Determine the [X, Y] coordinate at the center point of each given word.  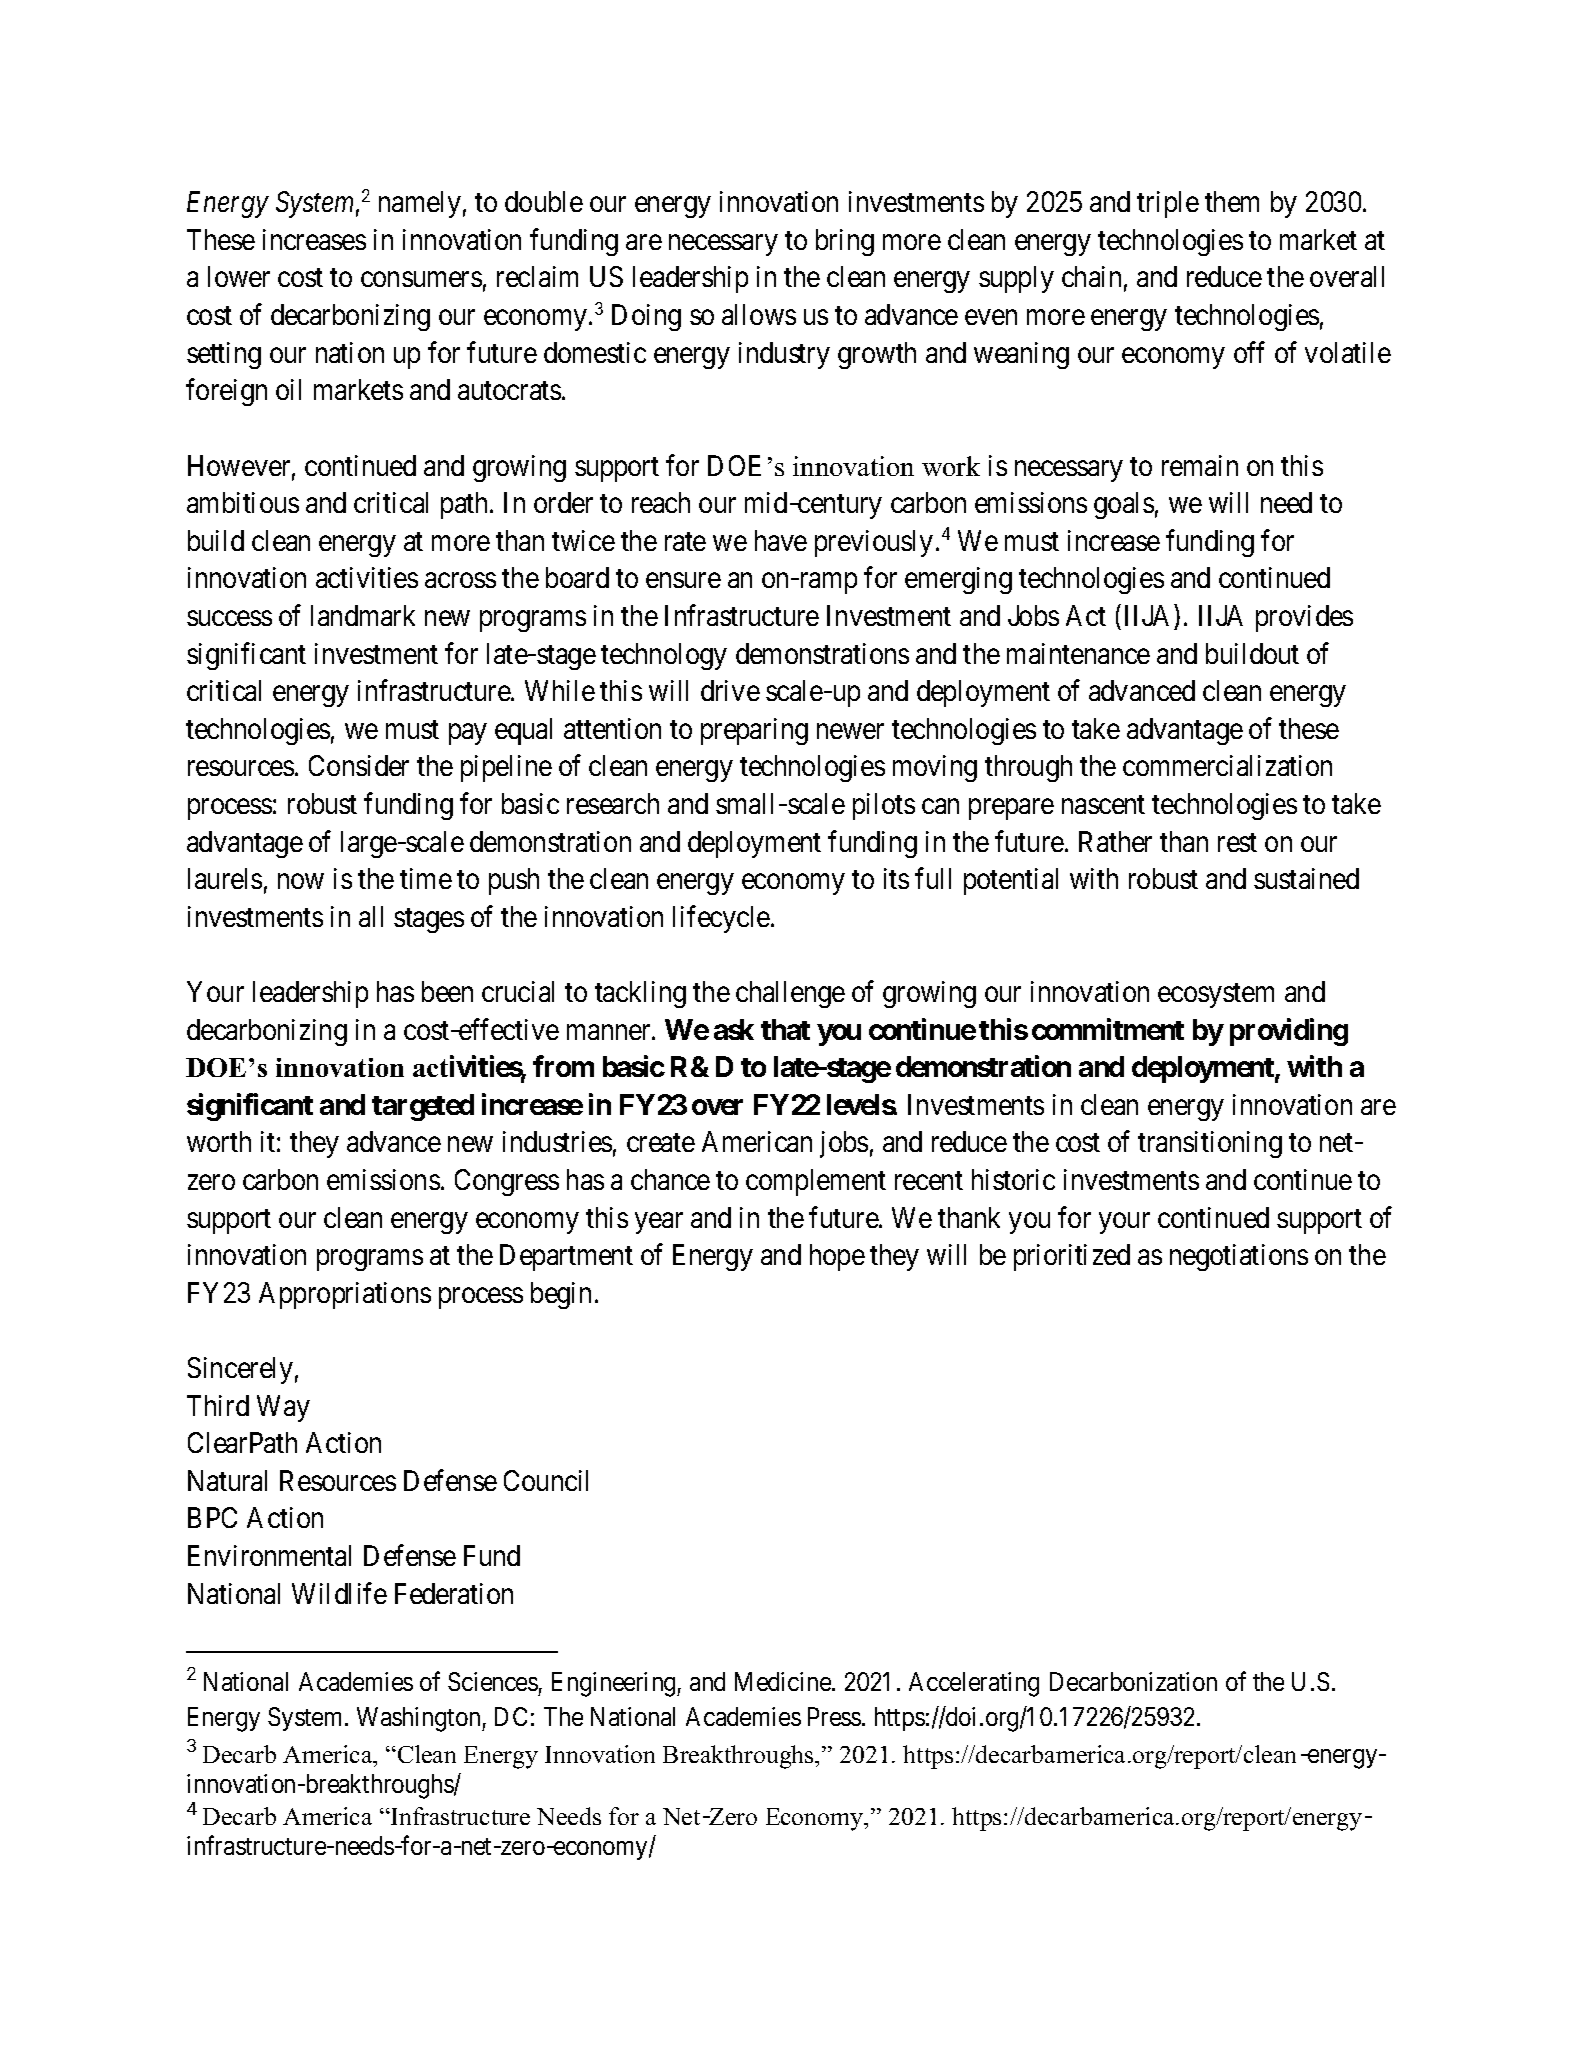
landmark [363, 615]
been [447, 991]
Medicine [784, 1681]
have [781, 540]
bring [845, 242]
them [1232, 201]
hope [837, 1257]
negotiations [1239, 1257]
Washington [420, 1719]
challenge [790, 994]
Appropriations [345, 1295]
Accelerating [974, 1684]
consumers [421, 279]
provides [1304, 618]
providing [1289, 1032]
